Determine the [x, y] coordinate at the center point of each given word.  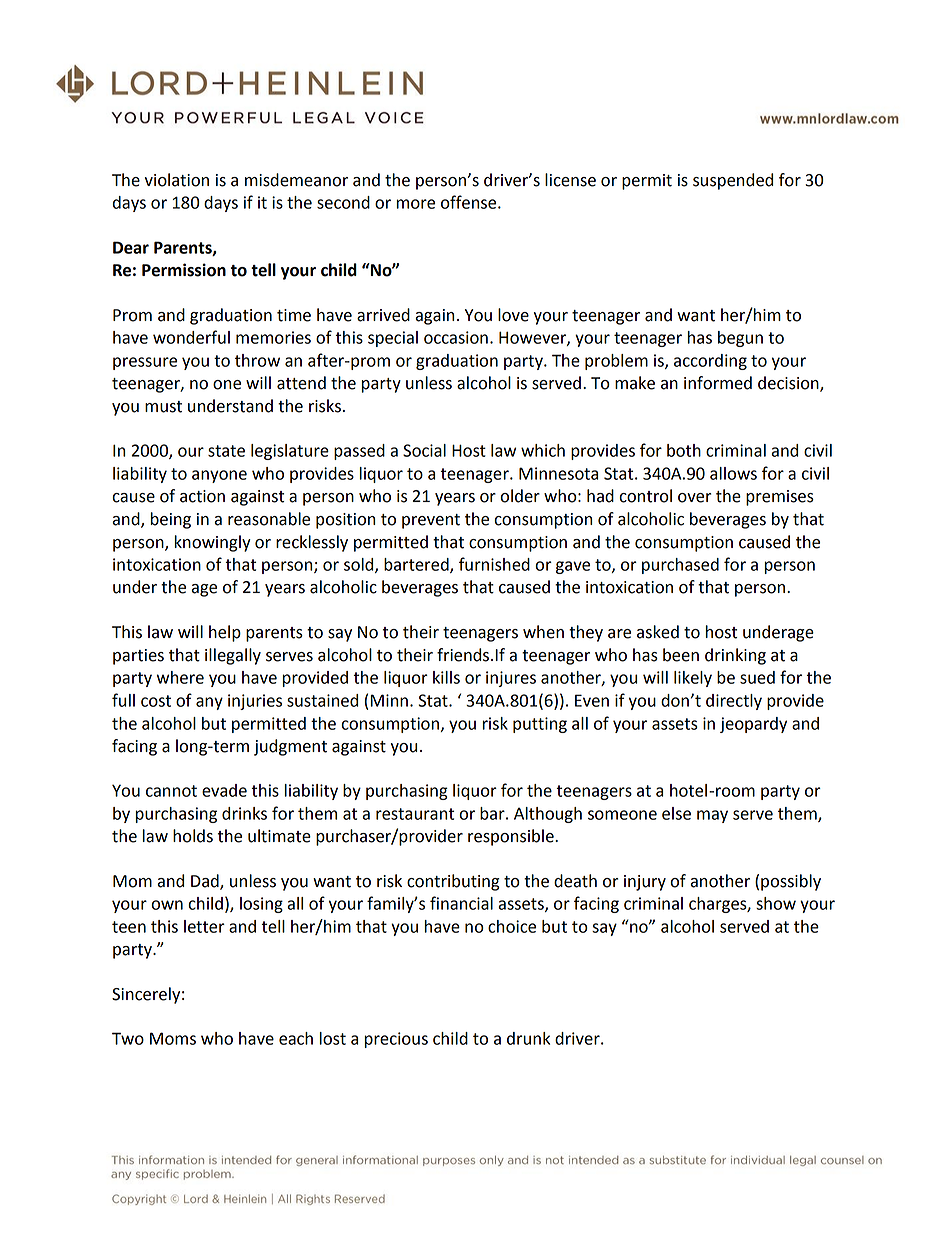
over [694, 498]
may [712, 816]
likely [693, 679]
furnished [494, 564]
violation [177, 180]
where [180, 677]
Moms [173, 1038]
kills [446, 677]
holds [193, 836]
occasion [456, 337]
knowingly [213, 543]
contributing [453, 882]
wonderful [191, 337]
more [416, 204]
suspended [733, 181]
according [710, 362]
